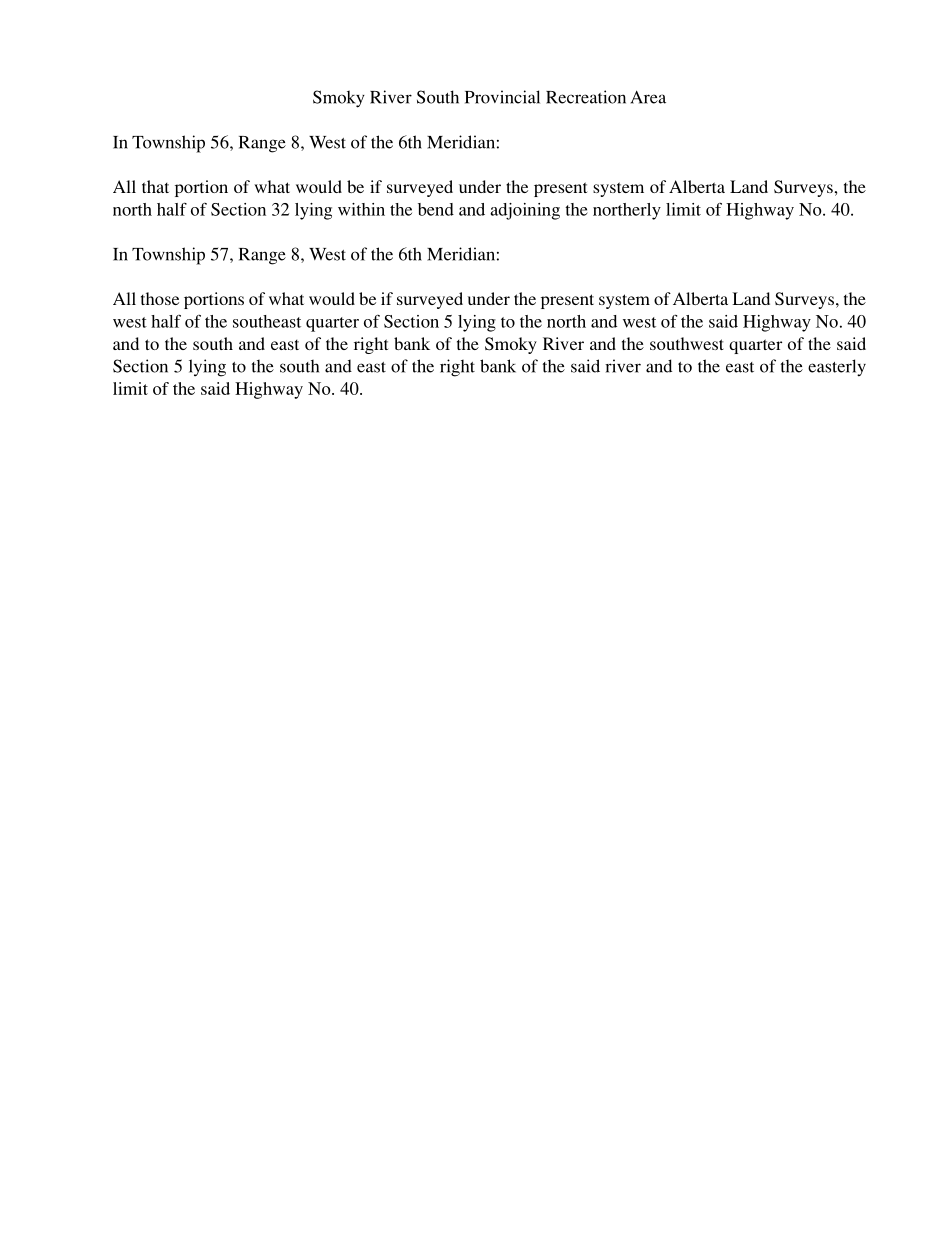  I want to click on Recreation, so click(586, 97).
